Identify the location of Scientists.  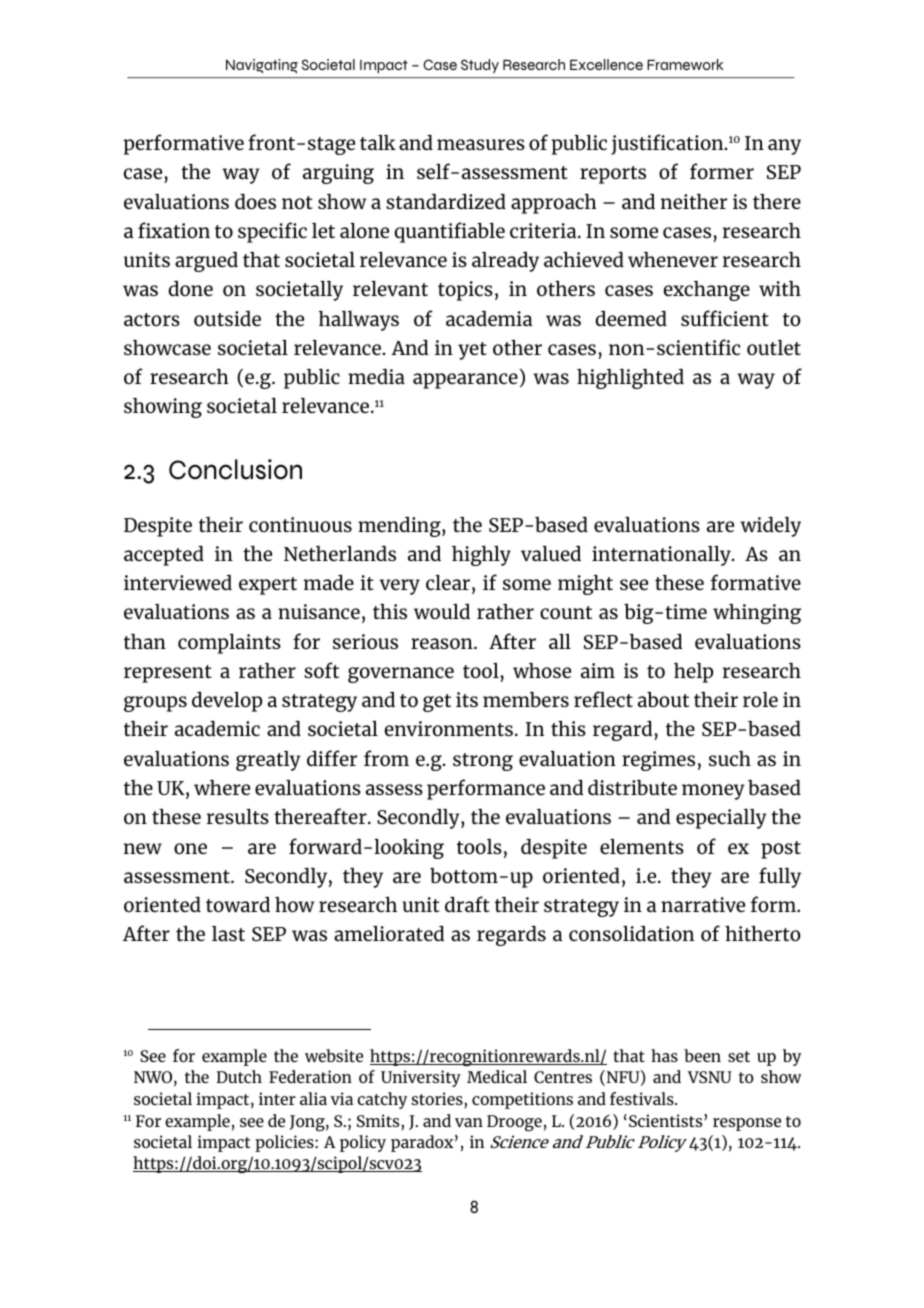
(667, 1120).
